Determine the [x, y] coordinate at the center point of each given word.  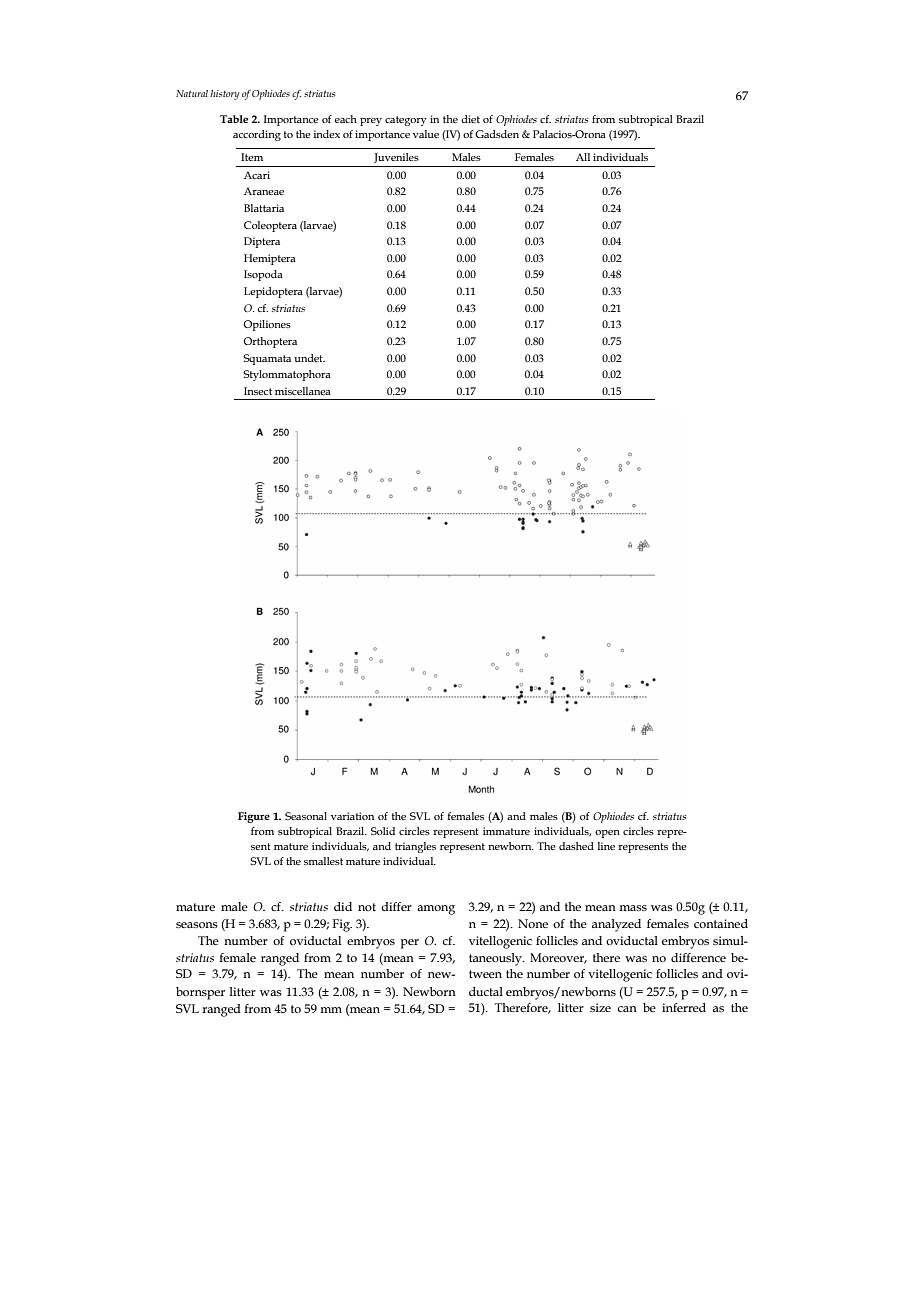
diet [470, 119]
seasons [197, 925]
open [607, 834]
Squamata [267, 359]
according [257, 135]
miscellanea [303, 391]
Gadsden [497, 134]
